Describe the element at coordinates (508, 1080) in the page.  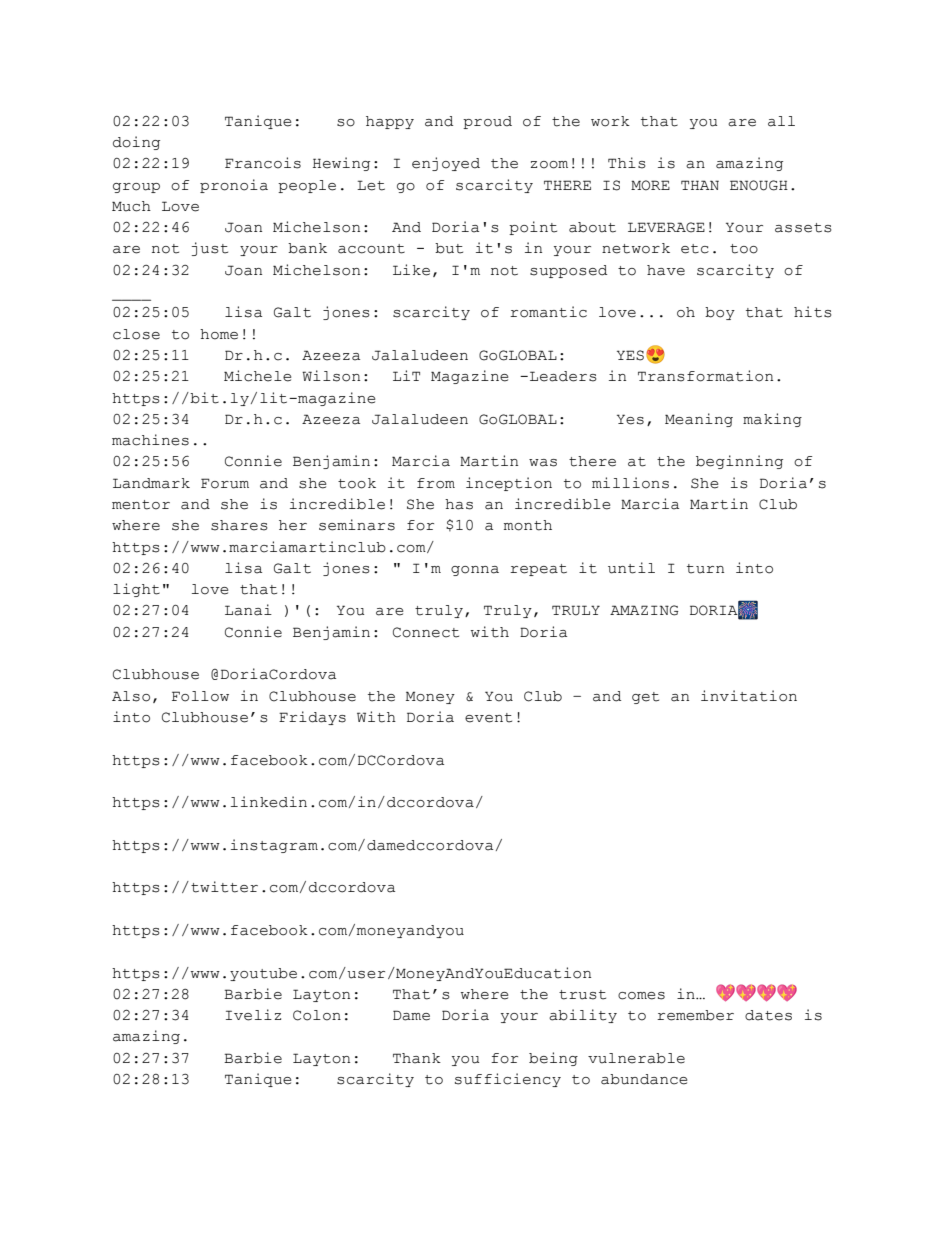
I see `sufficiency` at that location.
